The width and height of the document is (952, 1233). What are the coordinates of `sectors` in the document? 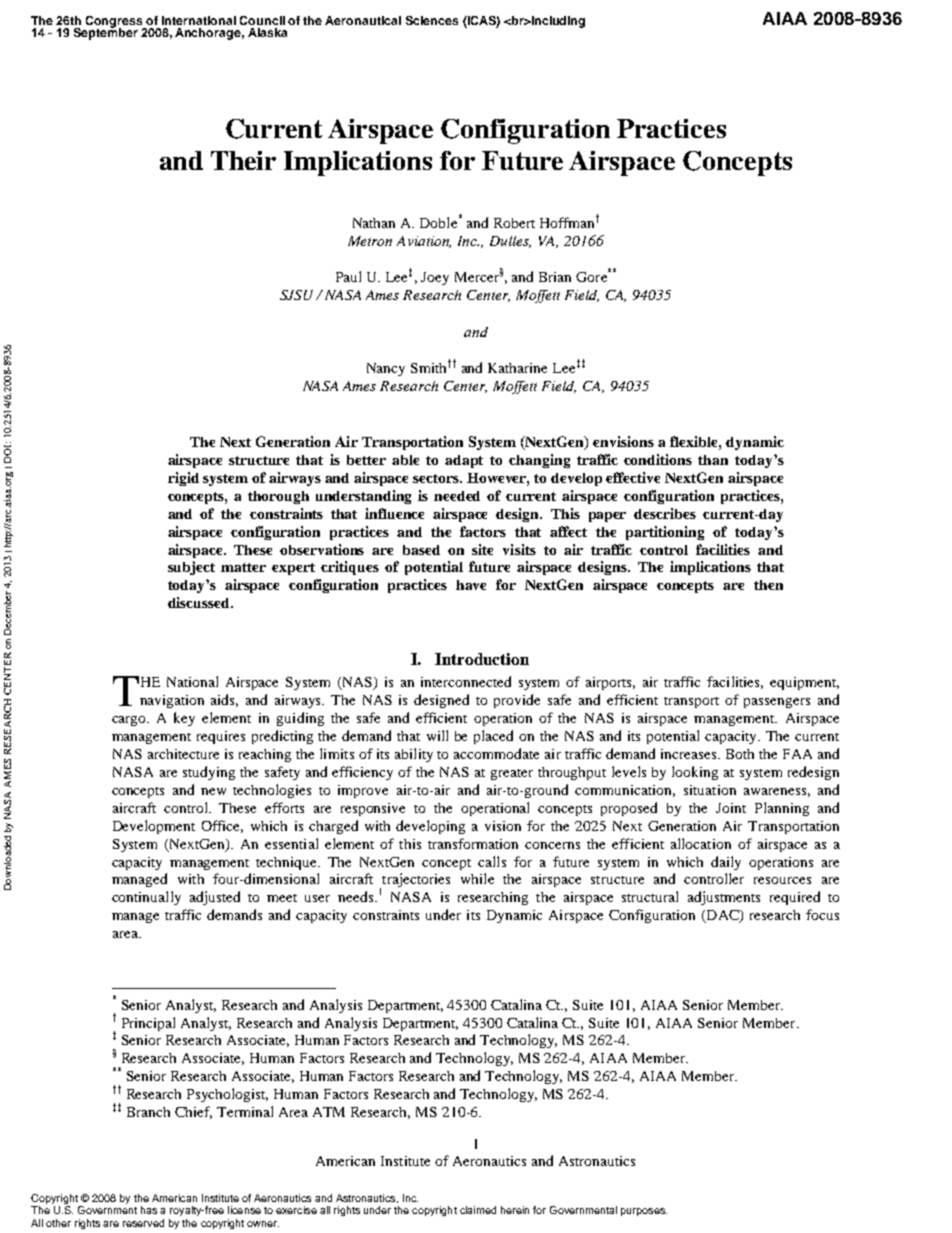 It's located at (437, 478).
